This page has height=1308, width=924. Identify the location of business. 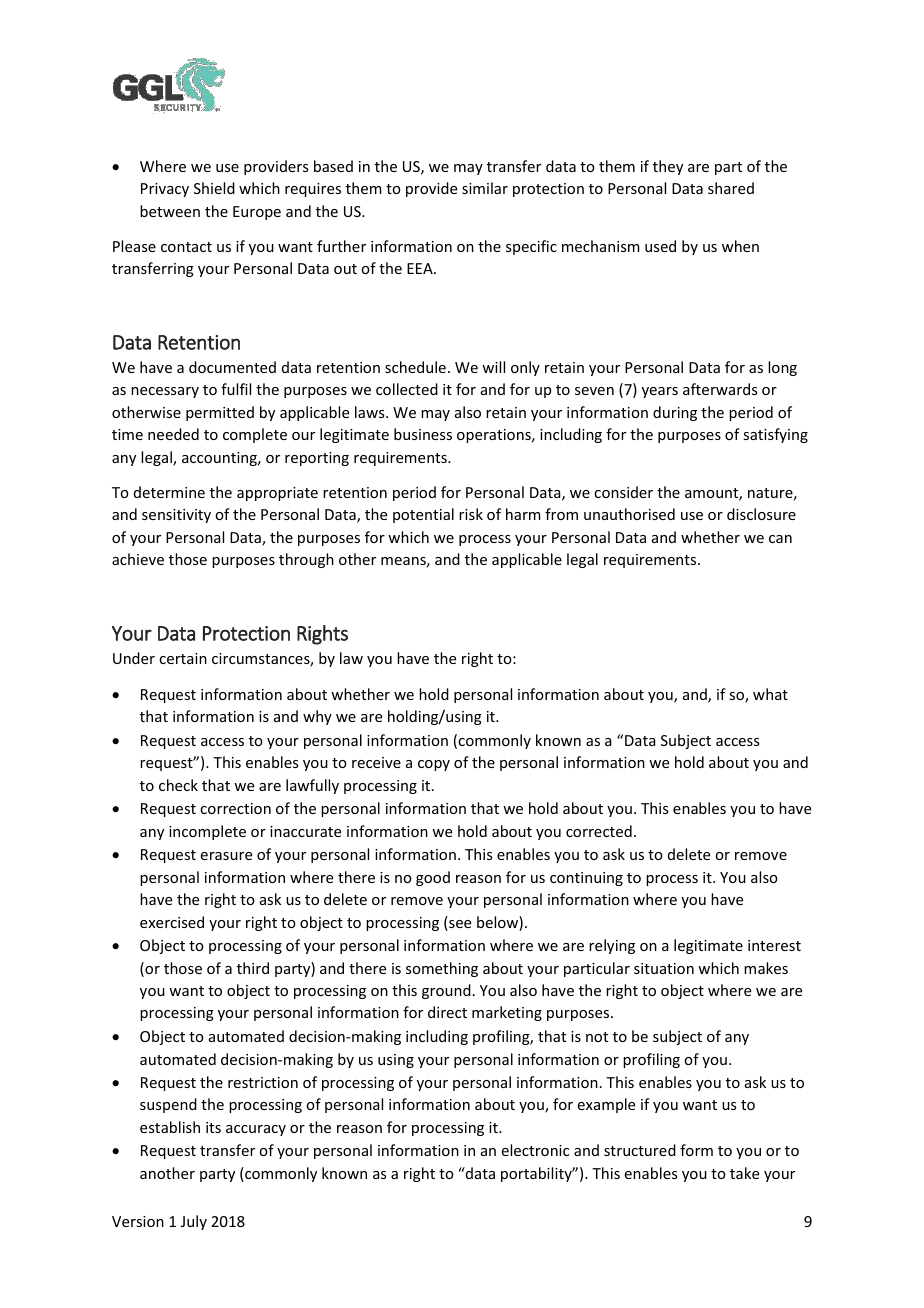
(423, 434).
